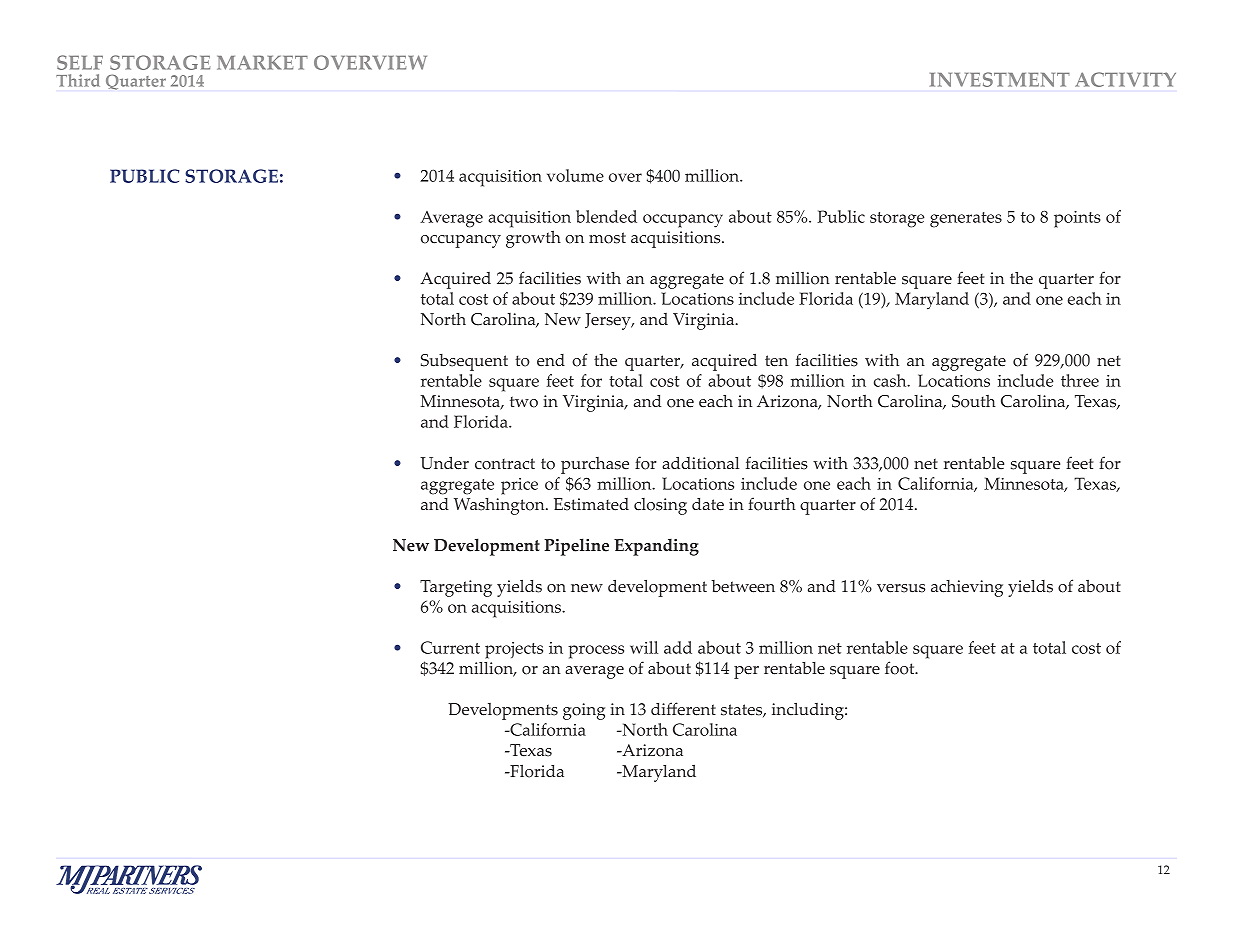 This page has width=1233, height=952. I want to click on MARKET, so click(262, 62).
